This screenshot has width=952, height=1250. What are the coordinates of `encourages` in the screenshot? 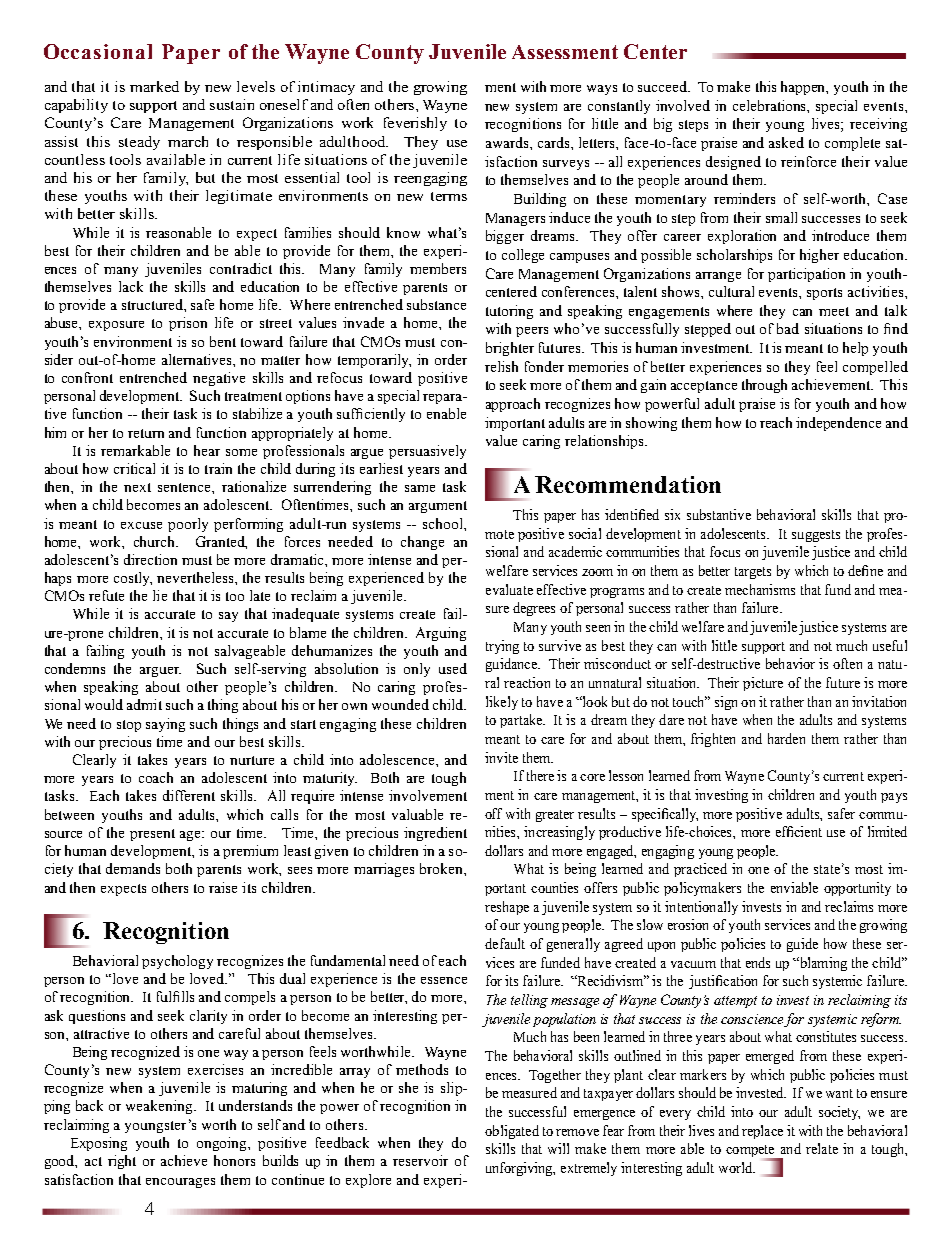 It's located at (180, 1183).
